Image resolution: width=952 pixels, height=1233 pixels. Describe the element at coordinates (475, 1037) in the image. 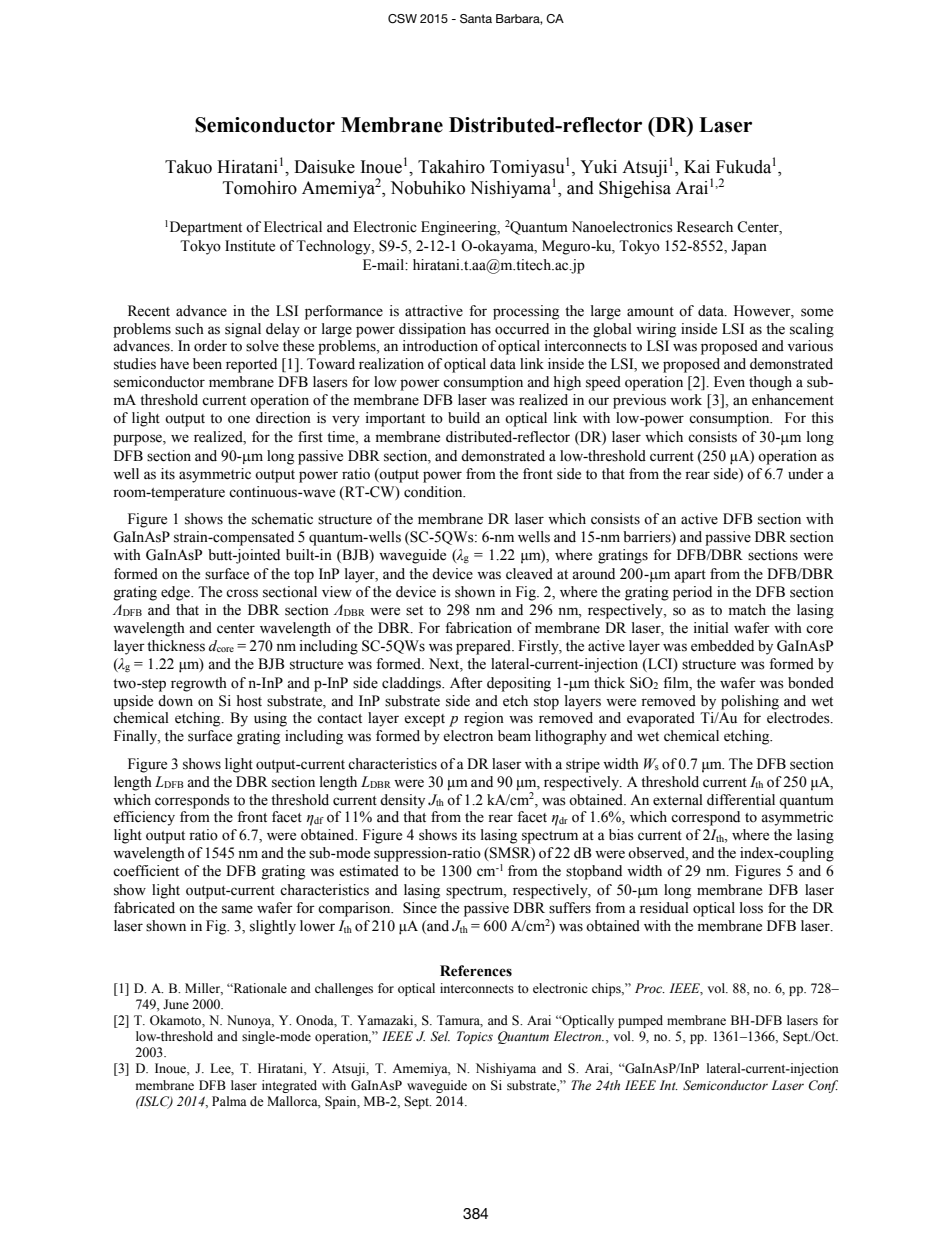

I see `Topics` at that location.
